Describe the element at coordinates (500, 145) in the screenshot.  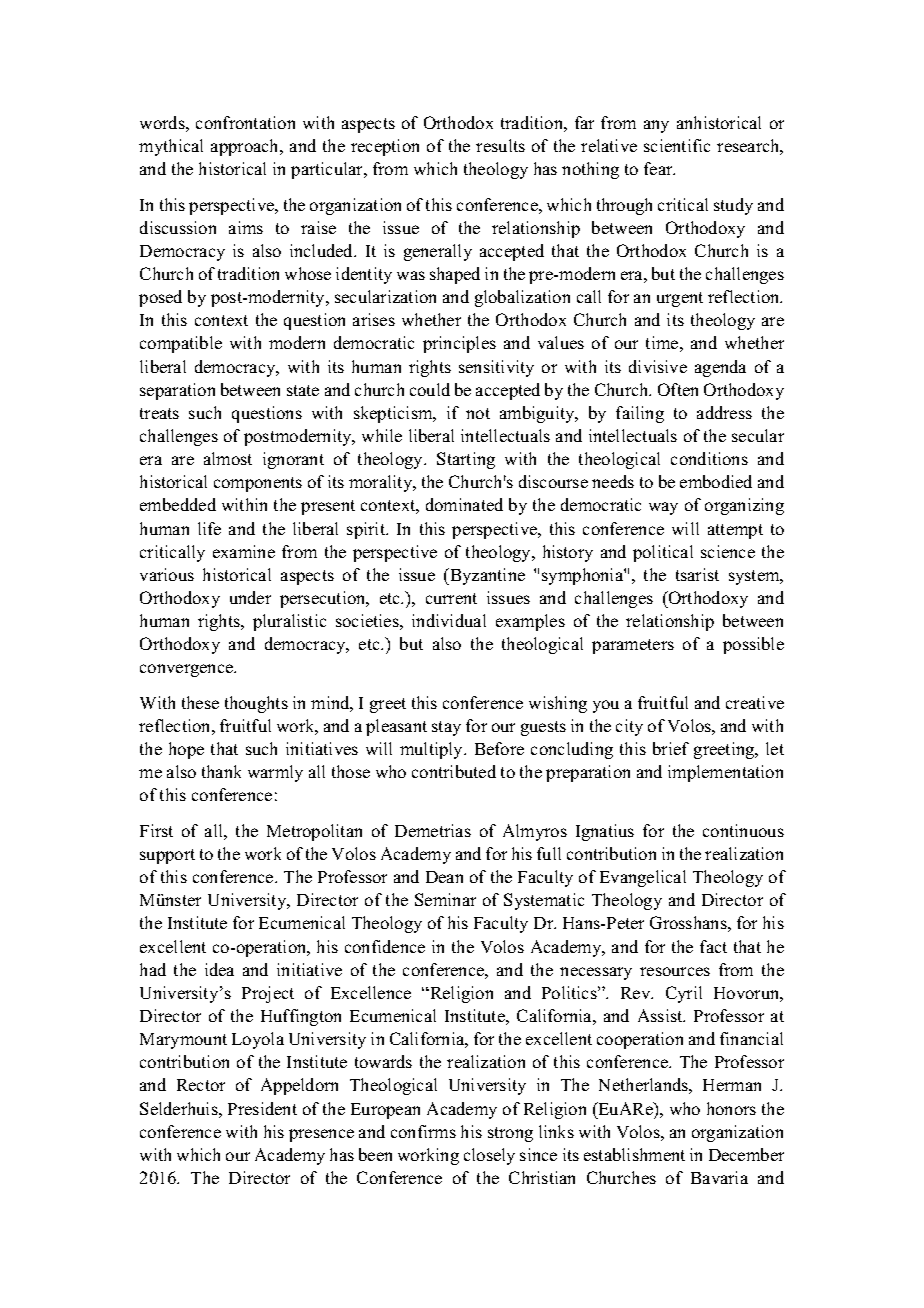
I see `results` at that location.
